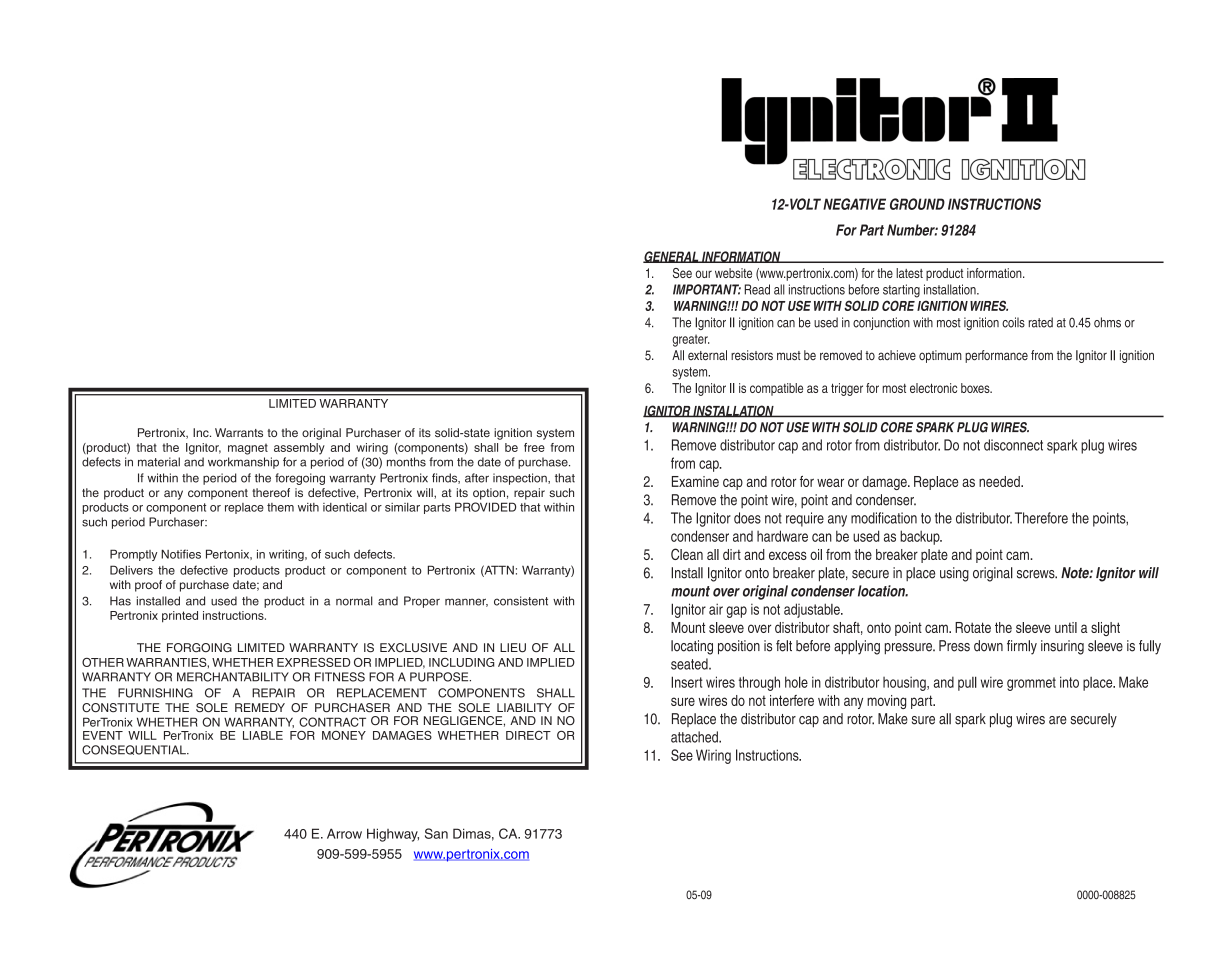 The width and height of the screenshot is (1232, 958). What do you see at coordinates (703, 274) in the screenshot?
I see `our` at bounding box center [703, 274].
